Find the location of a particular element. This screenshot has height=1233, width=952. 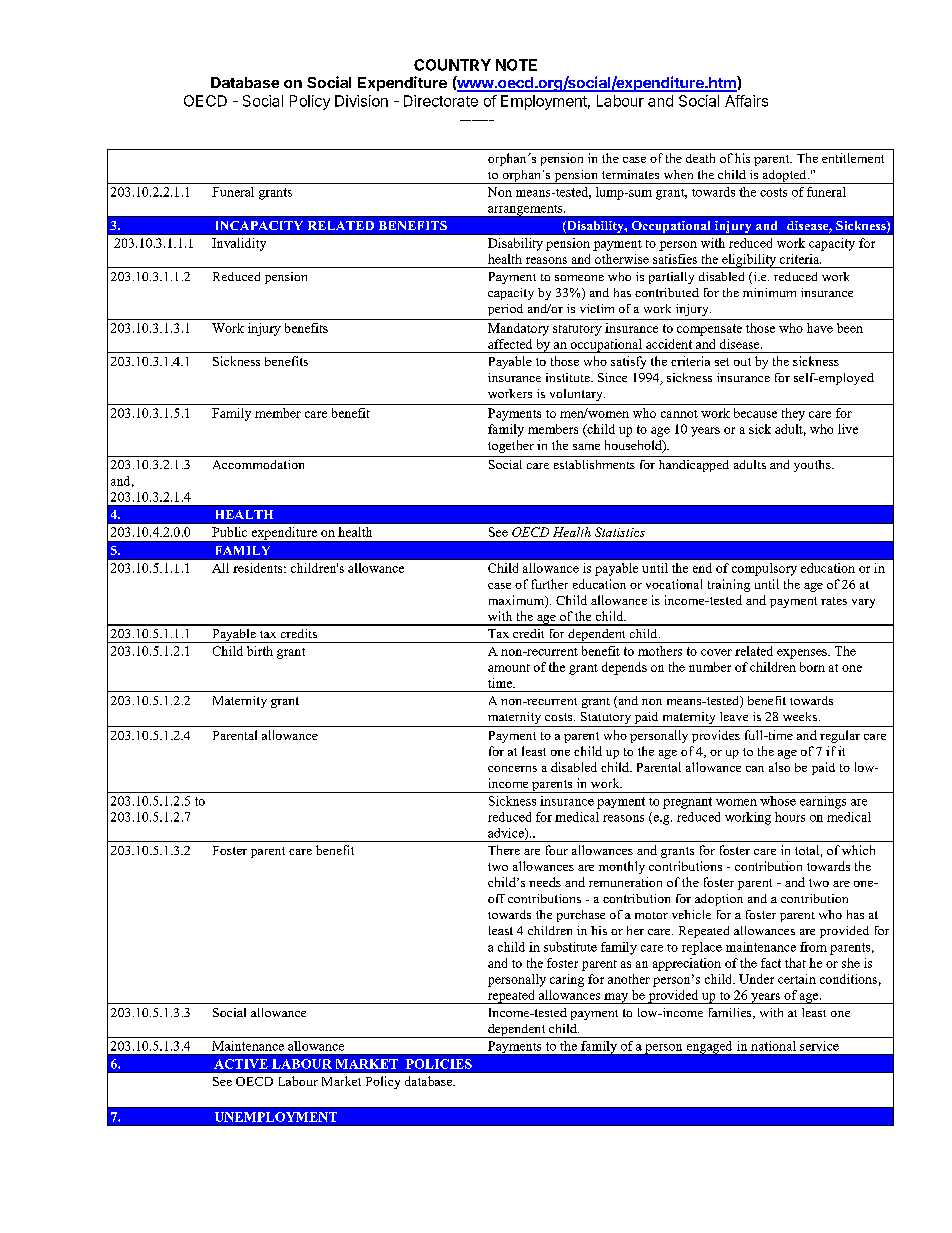

Affairs is located at coordinates (746, 101).
